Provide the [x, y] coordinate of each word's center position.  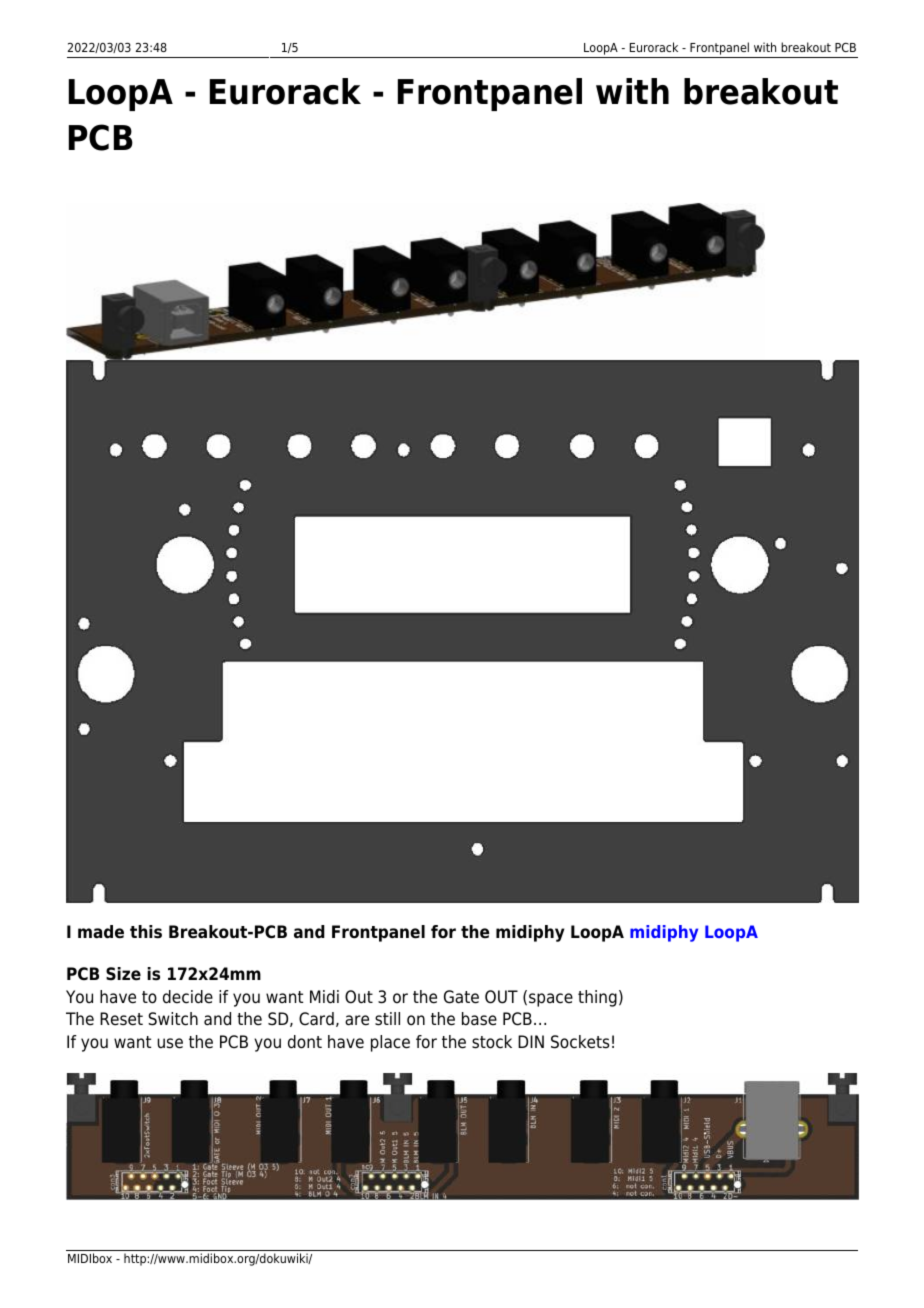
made [101, 932]
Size [123, 974]
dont [305, 1042]
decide [188, 997]
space [551, 1000]
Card [316, 1019]
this [146, 932]
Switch [173, 1019]
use [170, 1043]
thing [597, 998]
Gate [461, 997]
